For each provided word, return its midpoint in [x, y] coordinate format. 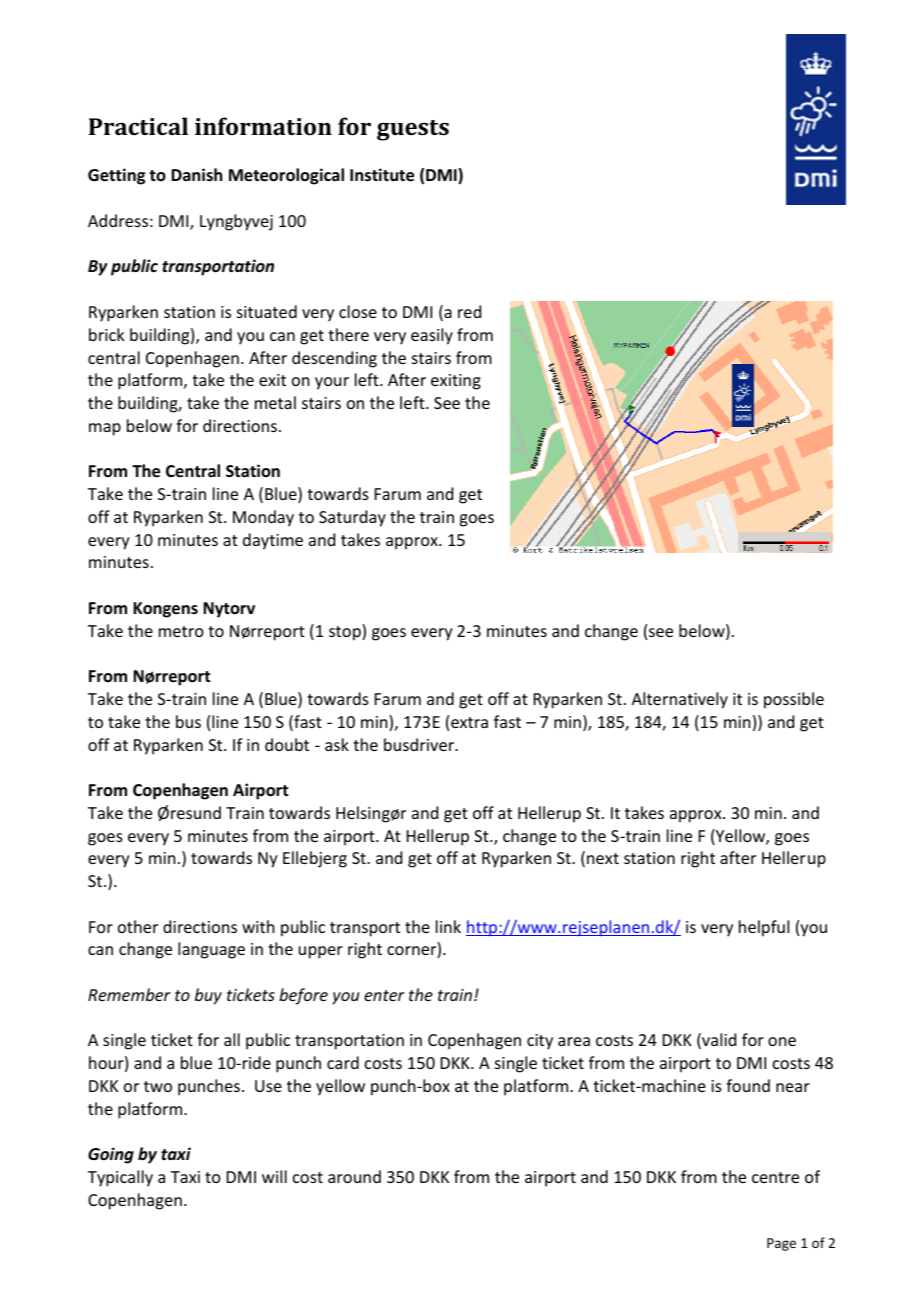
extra [469, 722]
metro [181, 631]
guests [413, 130]
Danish [196, 174]
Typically [120, 1178]
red [469, 311]
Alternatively [680, 700]
